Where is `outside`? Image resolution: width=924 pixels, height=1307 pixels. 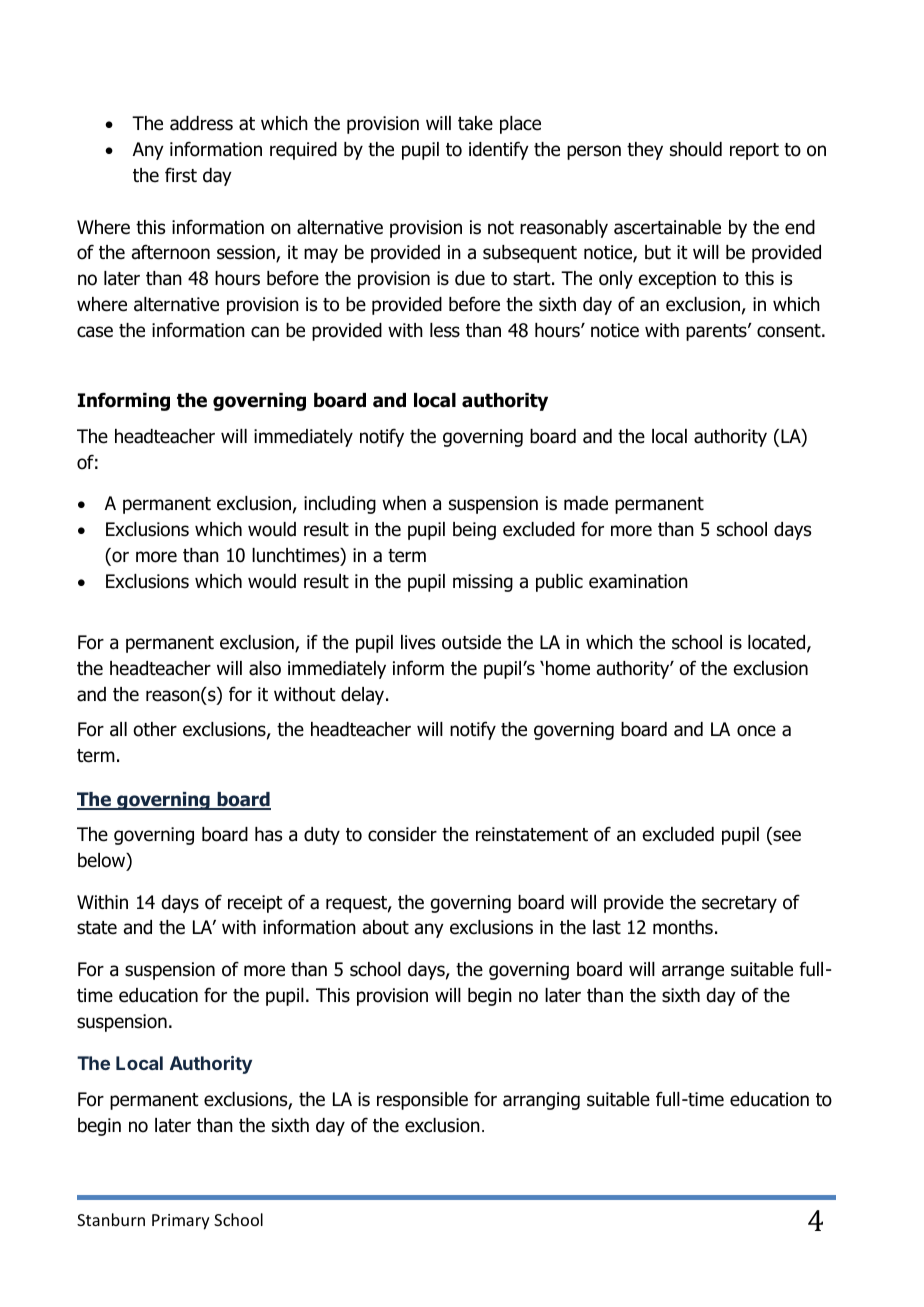 outside is located at coordinates (471, 642).
